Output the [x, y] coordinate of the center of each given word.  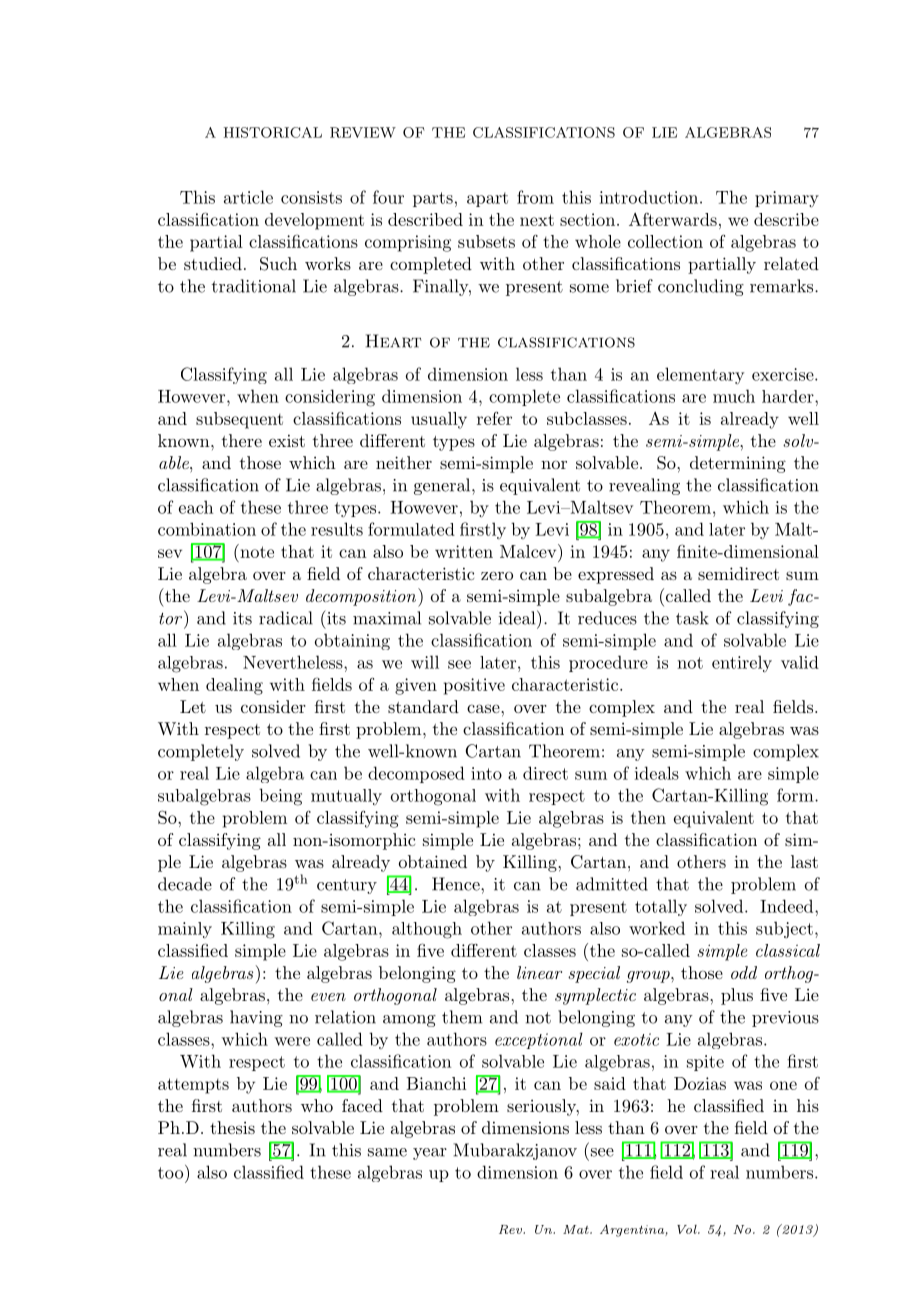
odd [744, 972]
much [734, 396]
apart [487, 199]
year [430, 1154]
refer [494, 418]
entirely [742, 664]
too [172, 1172]
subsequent [239, 420]
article [248, 197]
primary [787, 199]
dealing [234, 686]
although [427, 930]
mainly [185, 930]
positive [474, 686]
